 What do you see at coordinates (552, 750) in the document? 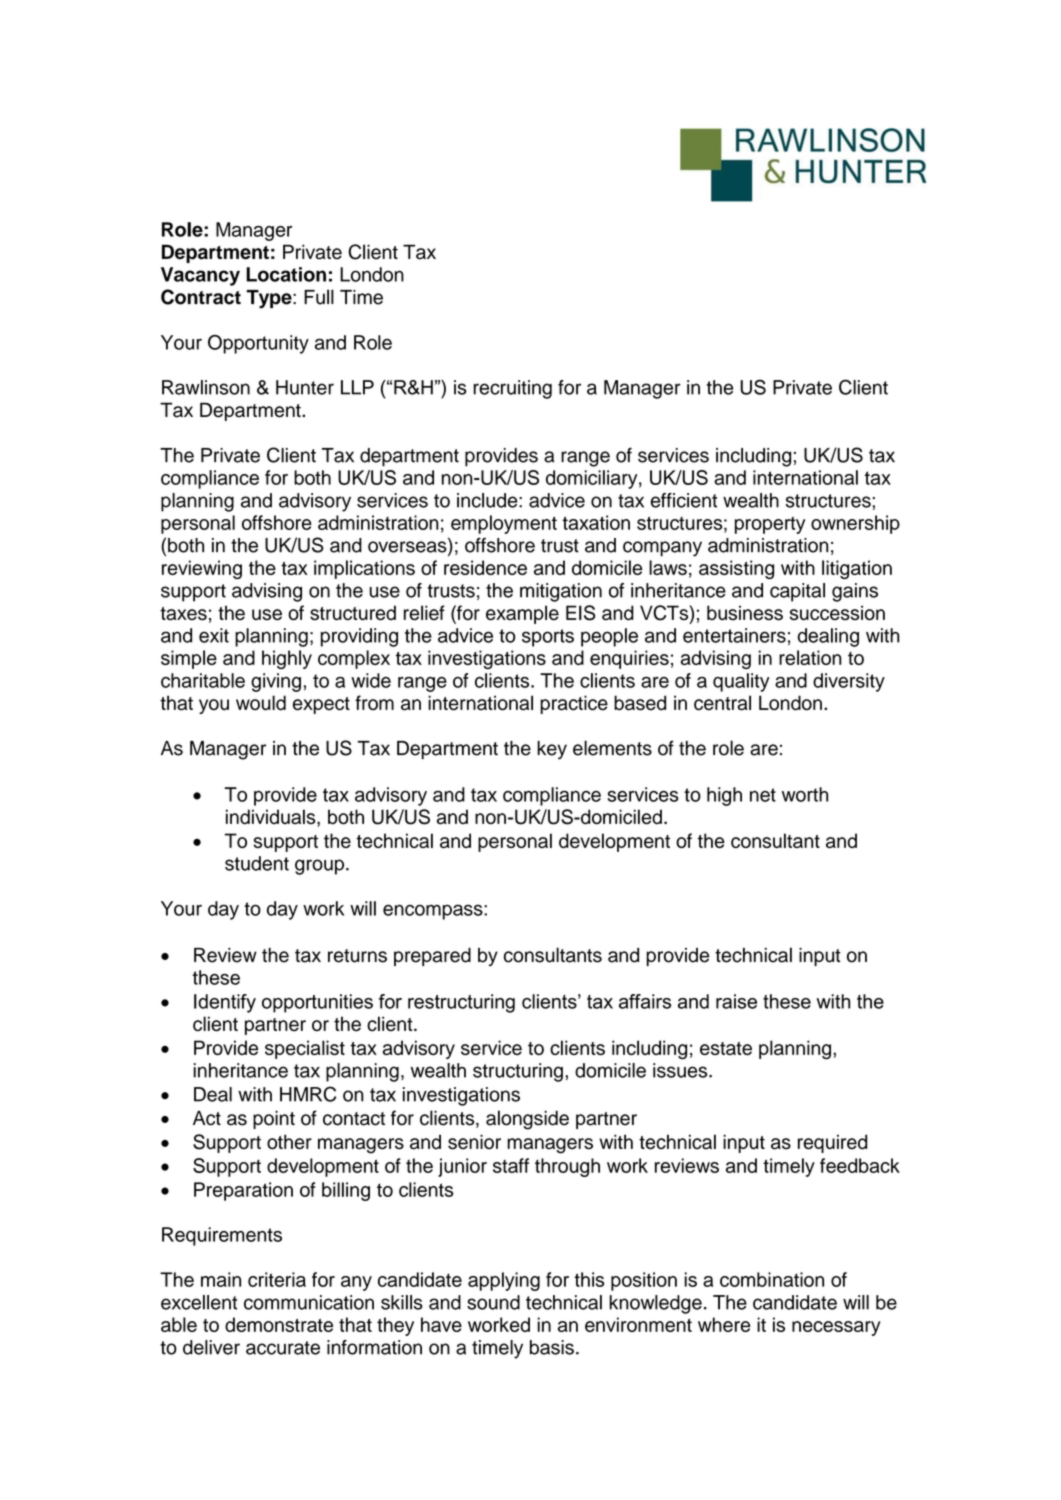
I see `key` at bounding box center [552, 750].
